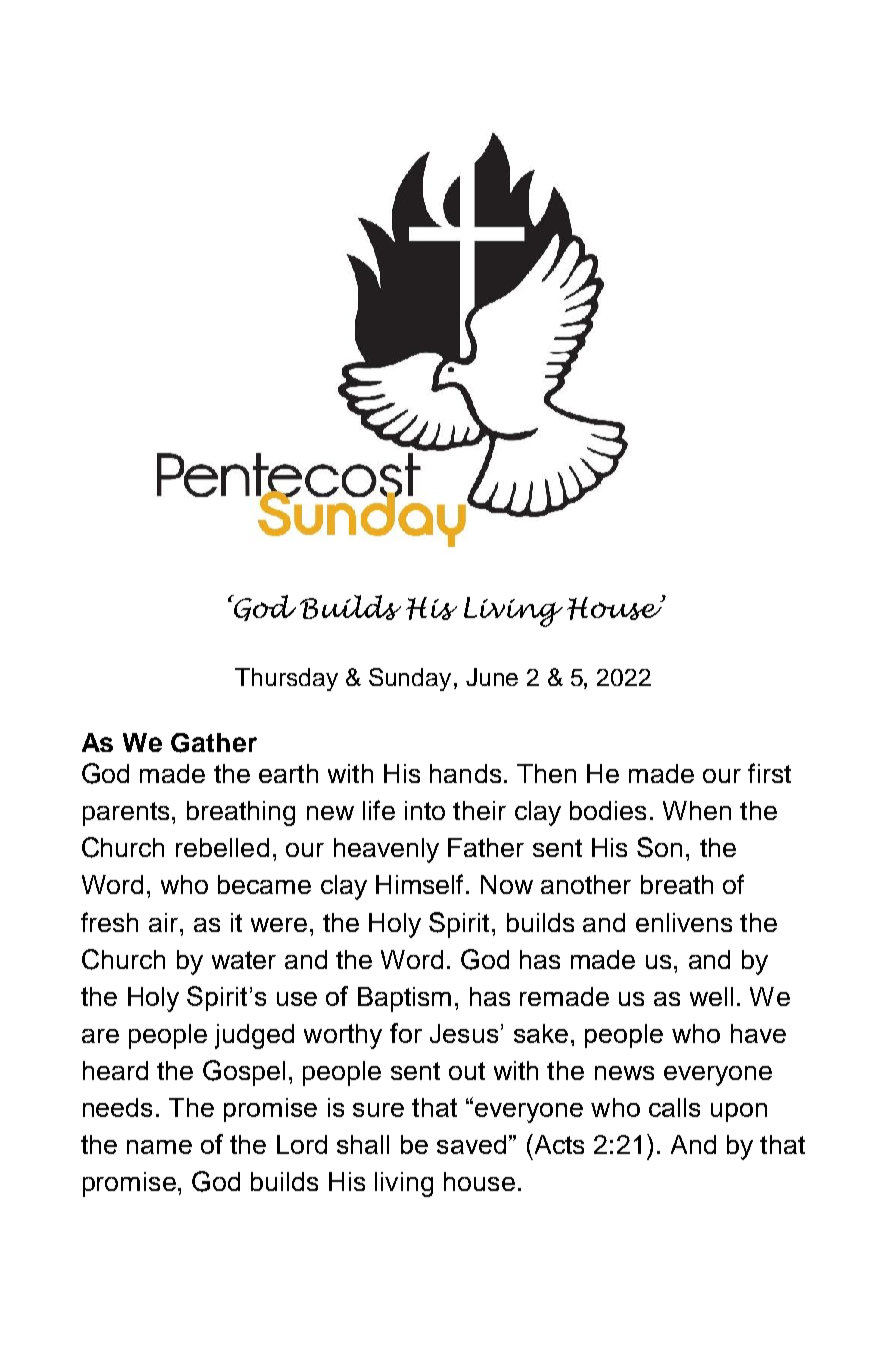 The image size is (887, 1372). What do you see at coordinates (492, 677) in the screenshot?
I see `June` at bounding box center [492, 677].
